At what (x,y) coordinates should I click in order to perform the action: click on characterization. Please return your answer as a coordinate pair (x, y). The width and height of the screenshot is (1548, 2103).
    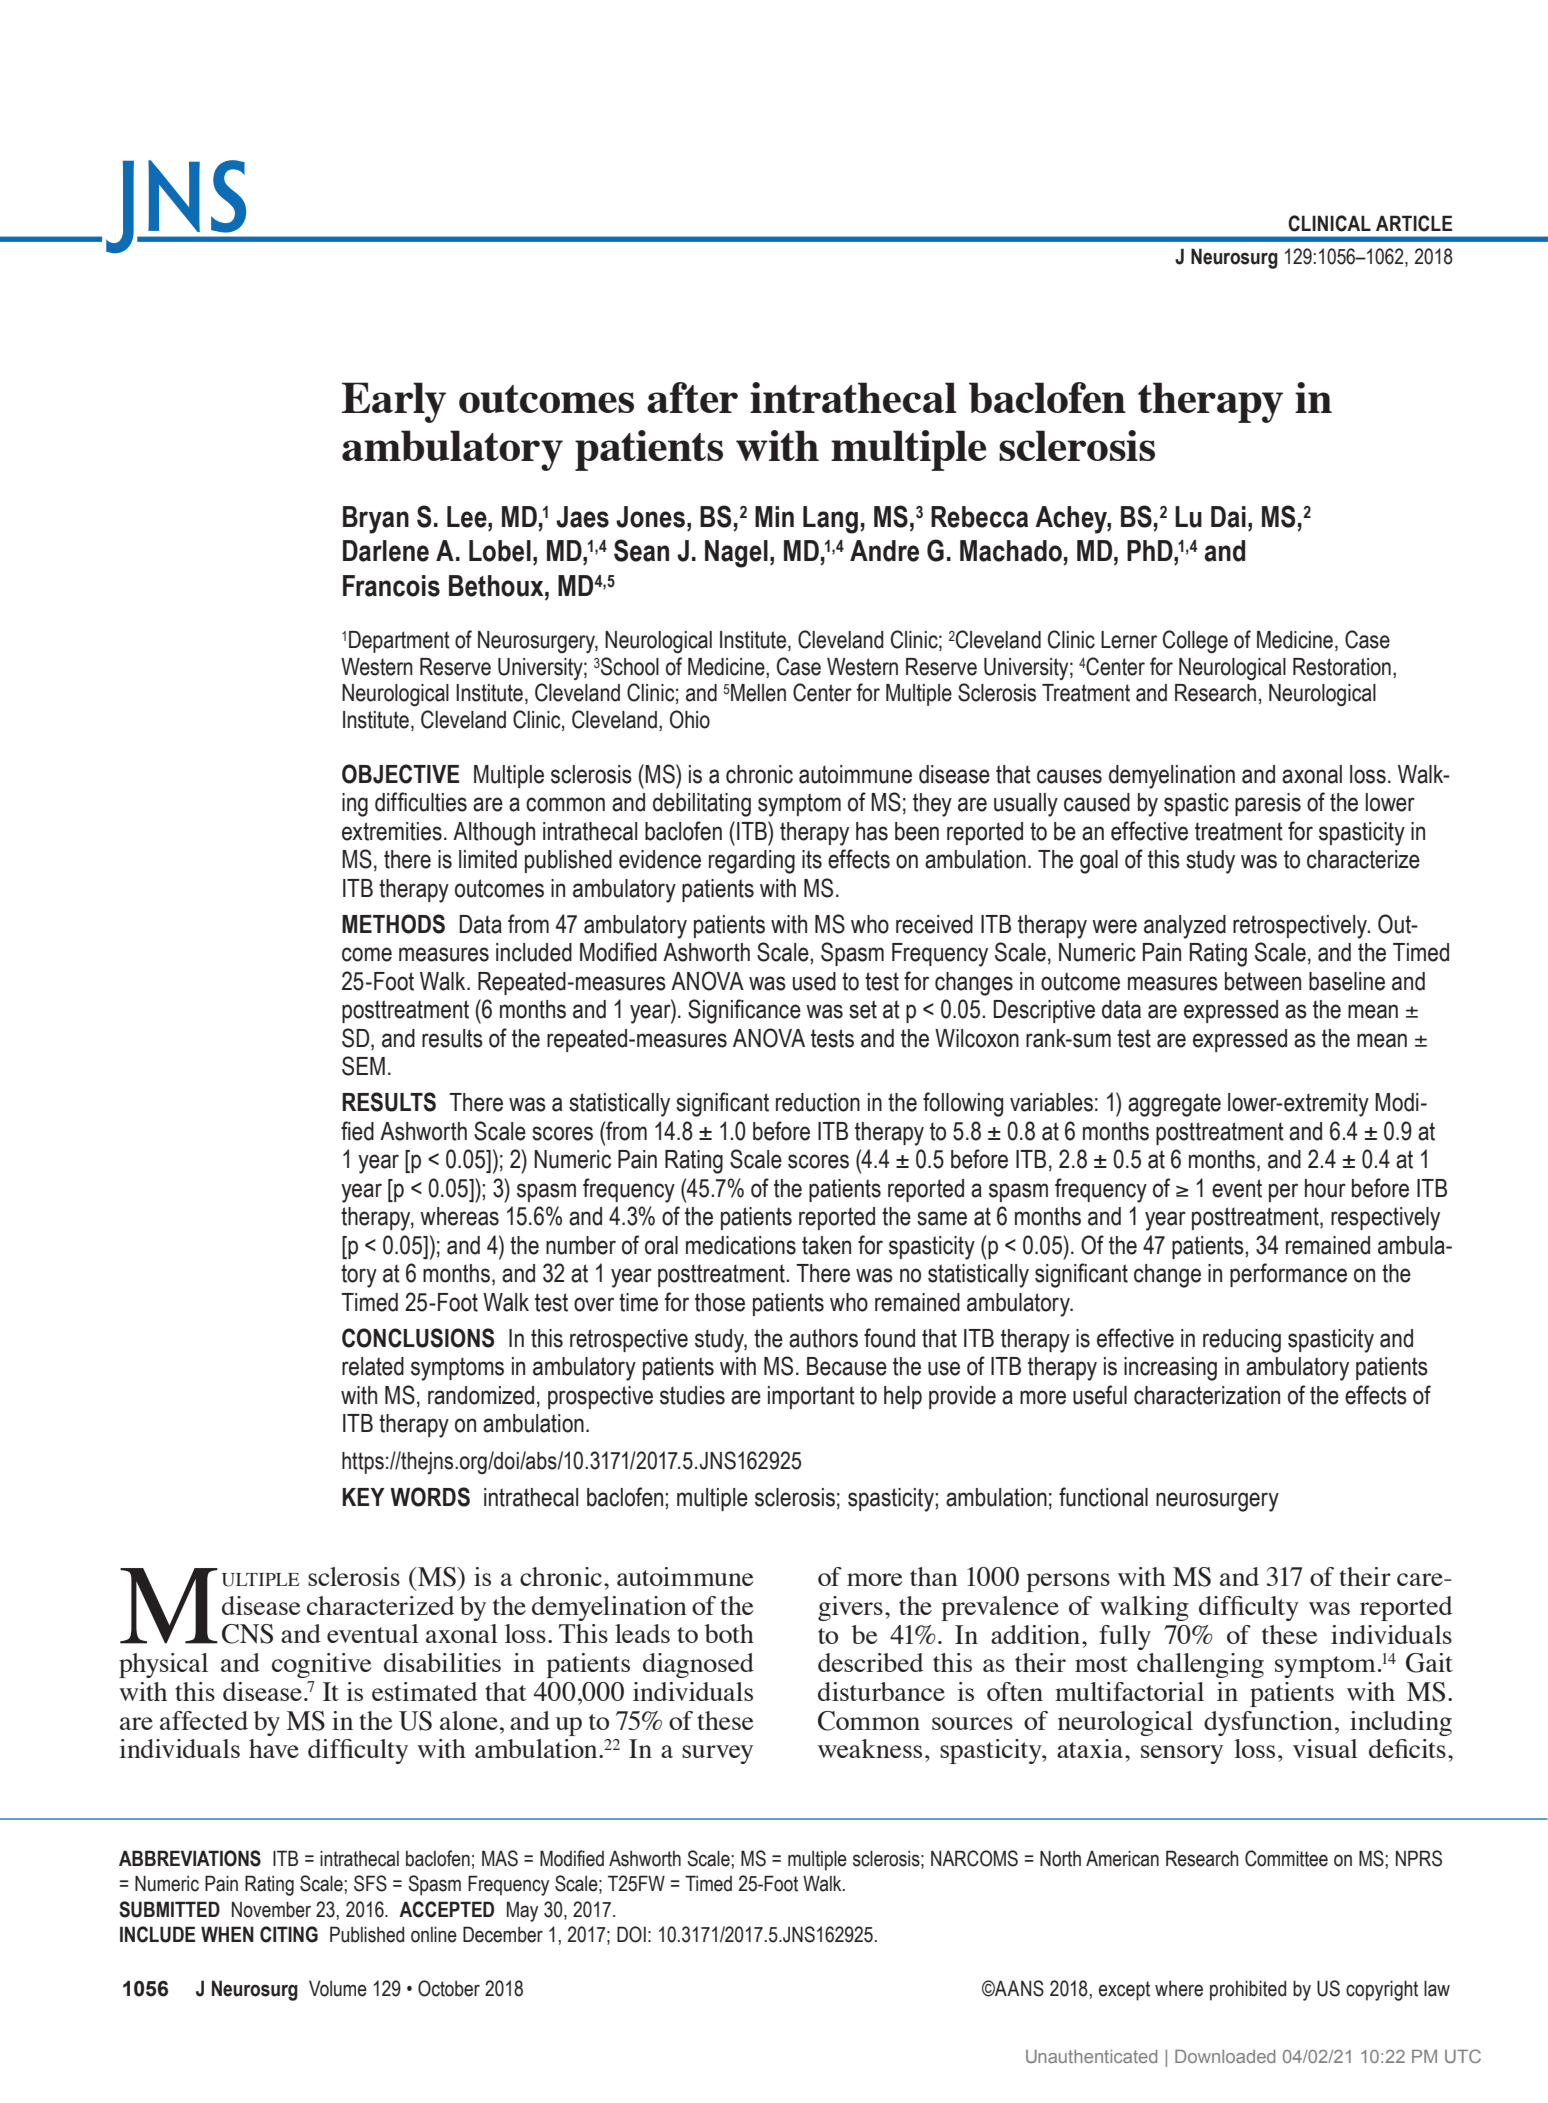
    Looking at the image, I should click on (1207, 1395).
